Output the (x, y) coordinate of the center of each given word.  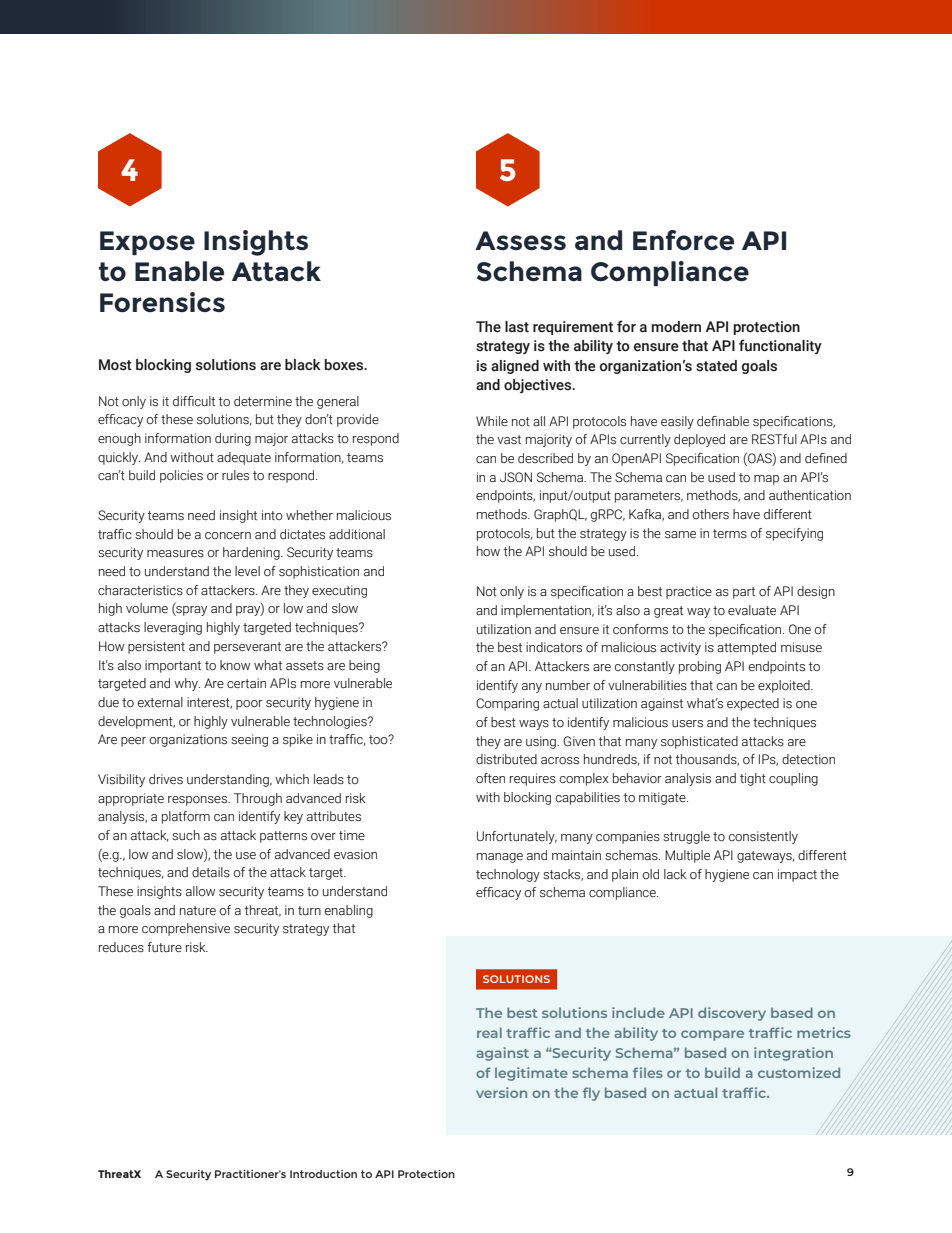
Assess (520, 240)
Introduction (323, 1174)
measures (175, 554)
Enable (179, 271)
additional (357, 534)
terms (730, 534)
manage (500, 858)
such (186, 835)
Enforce (683, 240)
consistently (763, 837)
